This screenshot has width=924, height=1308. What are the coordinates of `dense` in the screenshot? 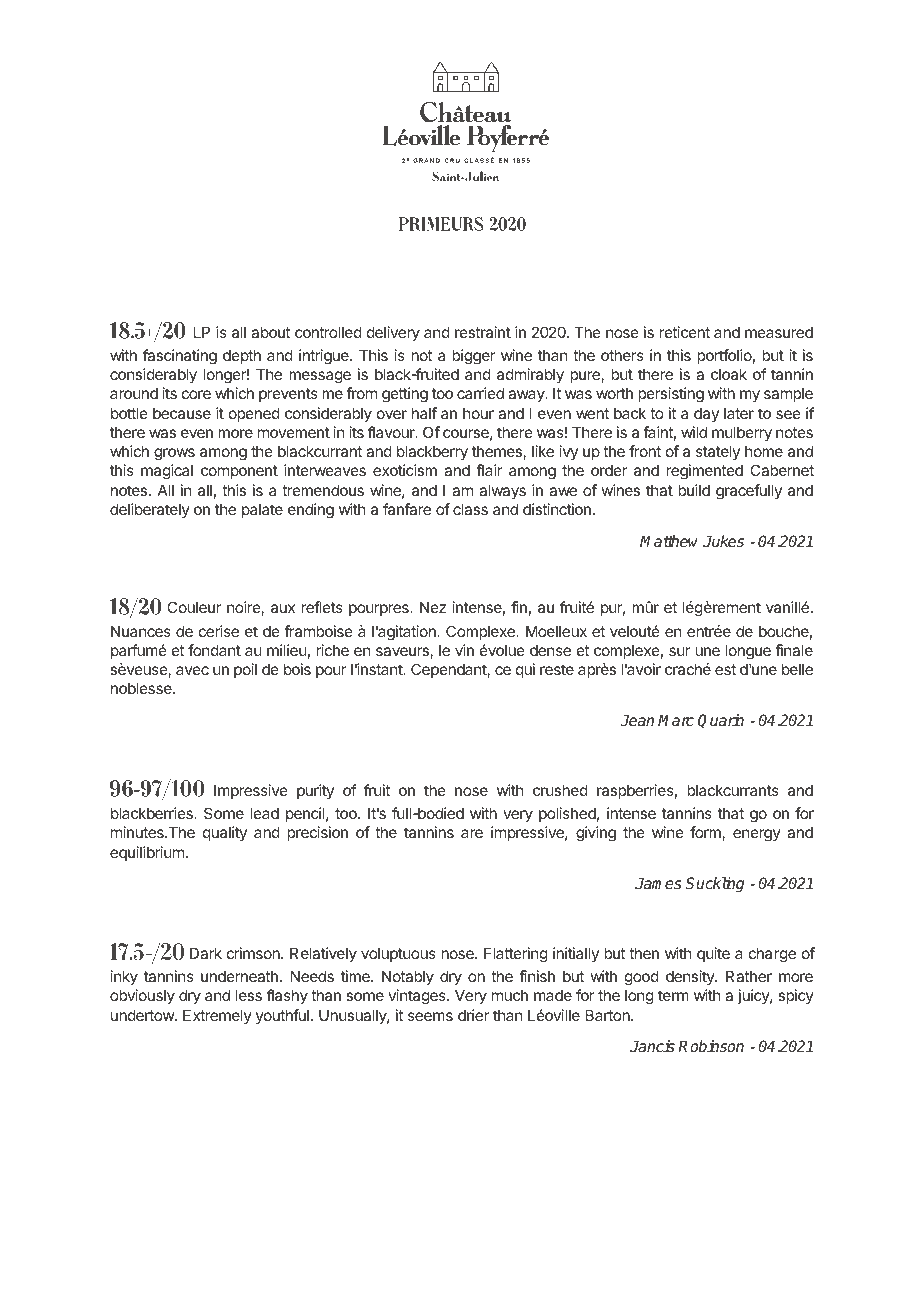 It's located at (550, 650).
